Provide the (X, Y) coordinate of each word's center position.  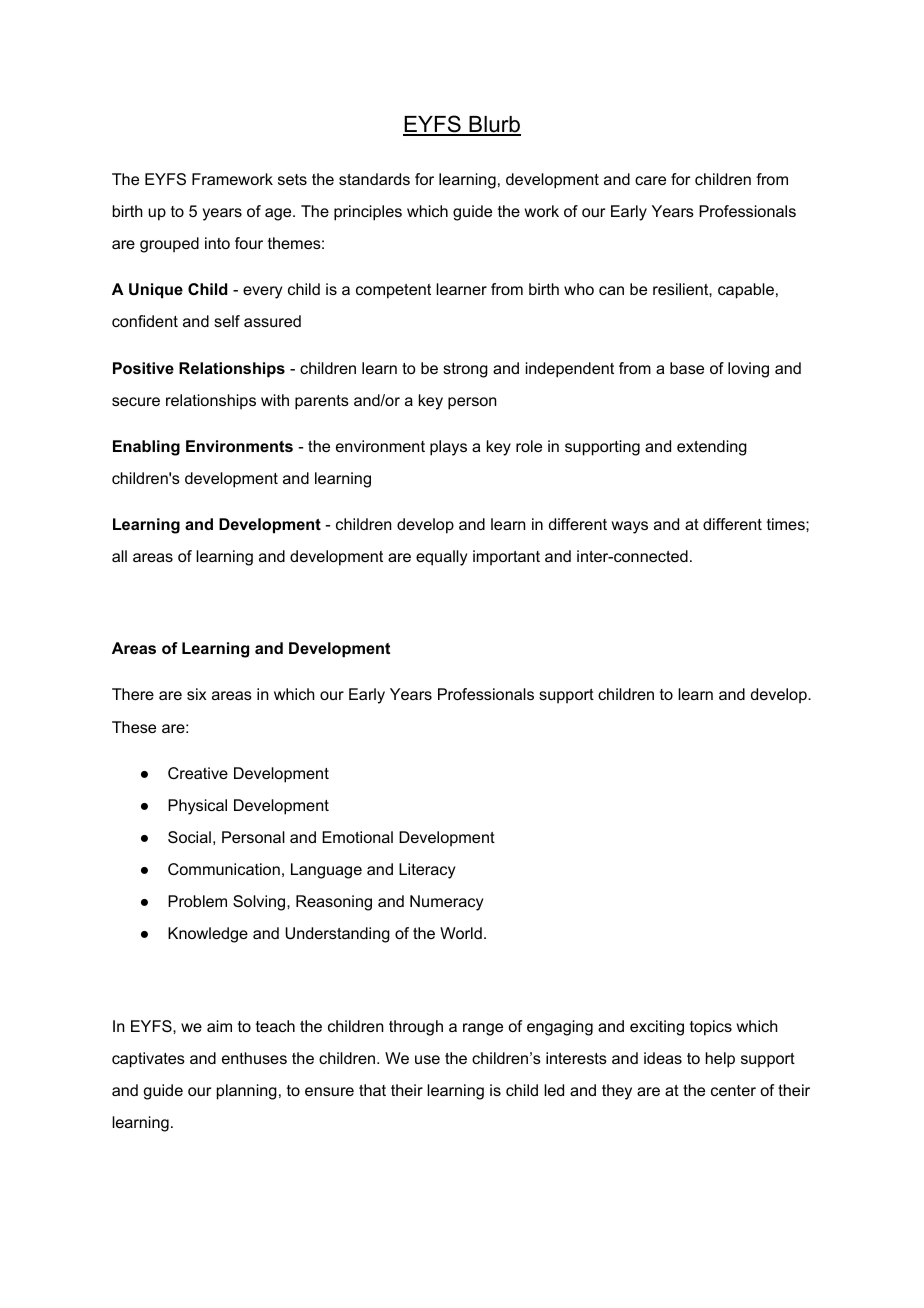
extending (712, 448)
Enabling (146, 448)
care (650, 180)
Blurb (494, 126)
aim (219, 1026)
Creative (198, 773)
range (483, 1029)
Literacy (427, 871)
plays (448, 448)
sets (292, 179)
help (720, 1060)
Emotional (357, 837)
